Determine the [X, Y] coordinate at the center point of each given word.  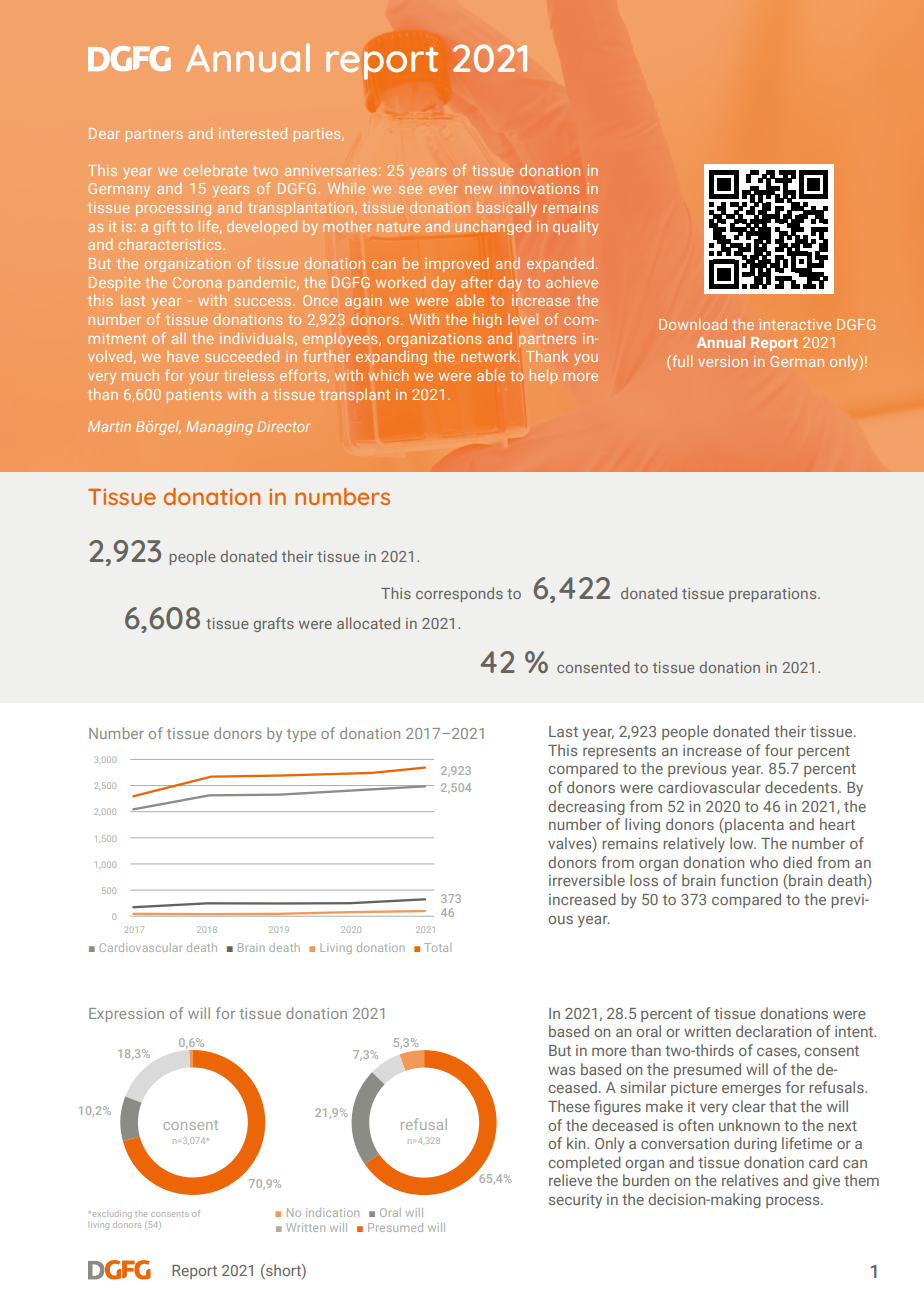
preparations [774, 595]
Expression [126, 1015]
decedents [802, 787]
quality [575, 227]
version [723, 361]
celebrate [215, 170]
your [204, 378]
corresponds [459, 594]
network [490, 356]
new [478, 190]
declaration [773, 1031]
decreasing [586, 807]
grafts [274, 624]
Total [437, 947]
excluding [111, 1214]
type [301, 735]
